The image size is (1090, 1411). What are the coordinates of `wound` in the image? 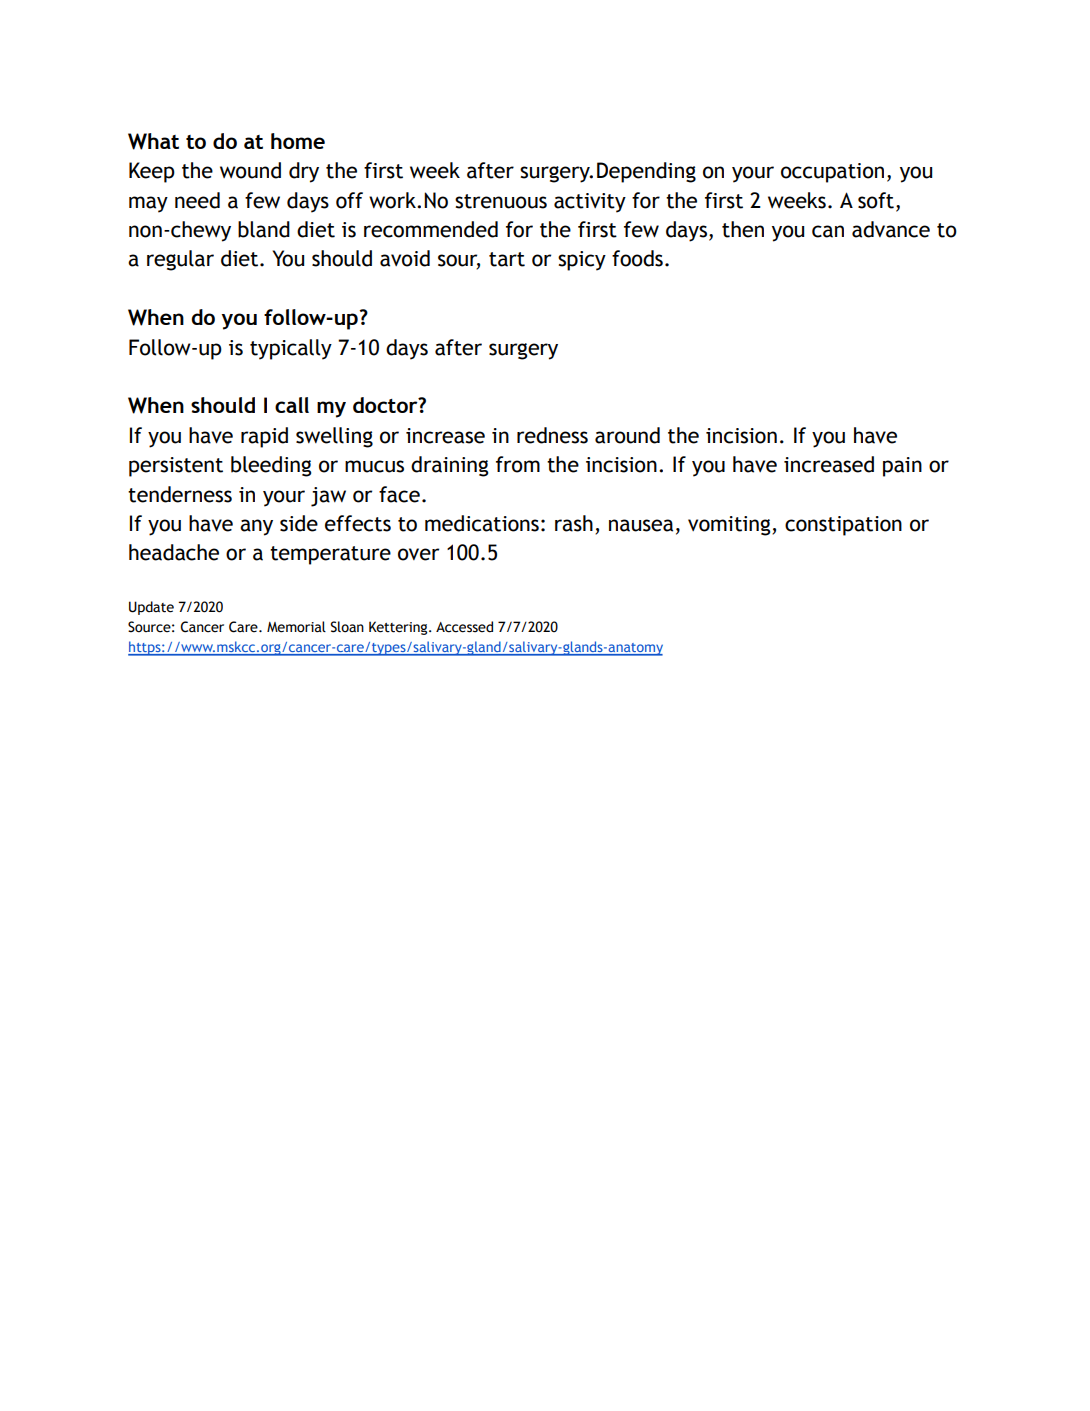 It's located at (250, 170).
